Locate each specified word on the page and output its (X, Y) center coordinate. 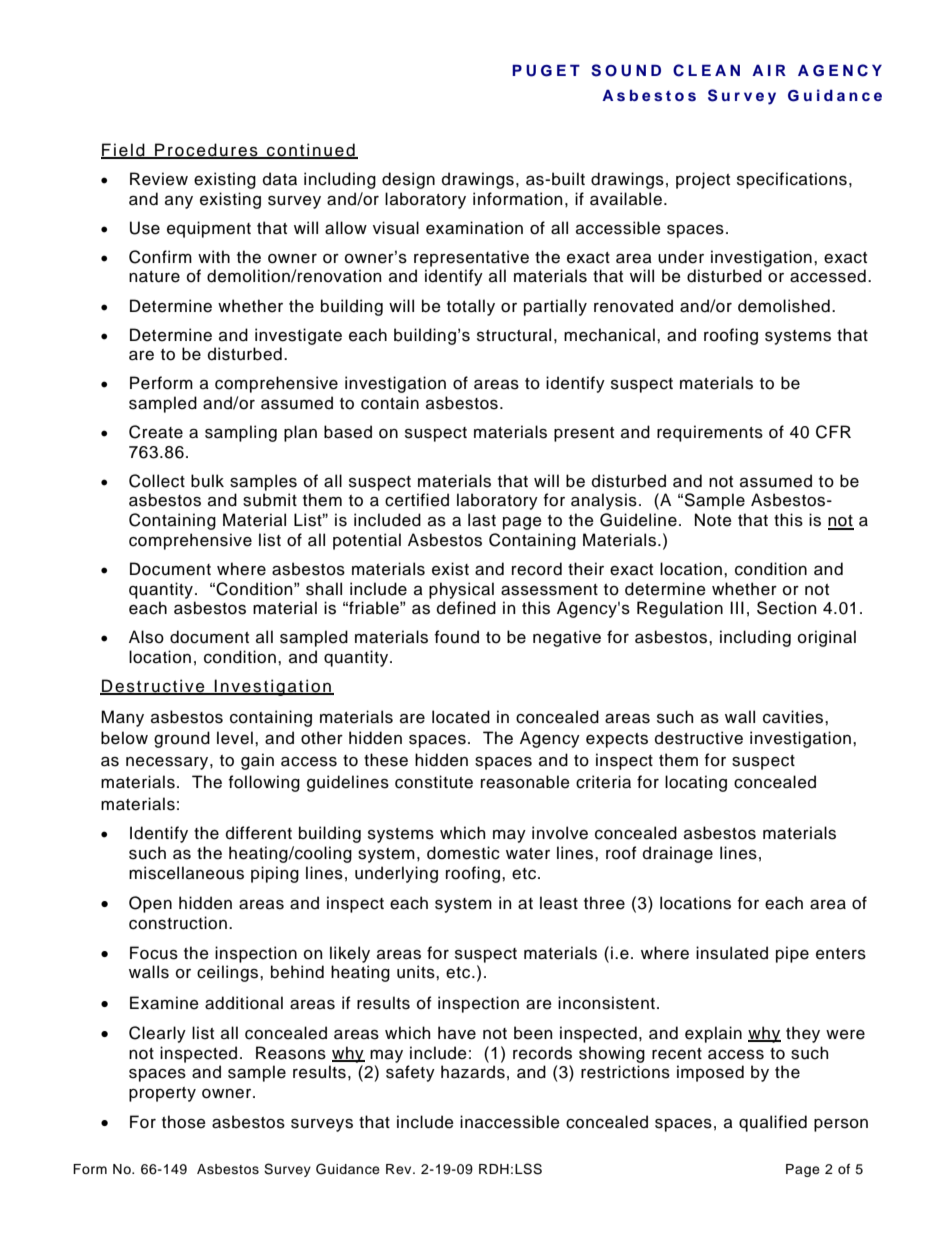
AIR (769, 70)
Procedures (206, 151)
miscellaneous (186, 873)
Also (146, 637)
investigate (298, 336)
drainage (678, 854)
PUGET (546, 70)
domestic (463, 853)
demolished (784, 306)
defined (466, 608)
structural (514, 335)
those (184, 1122)
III (737, 607)
